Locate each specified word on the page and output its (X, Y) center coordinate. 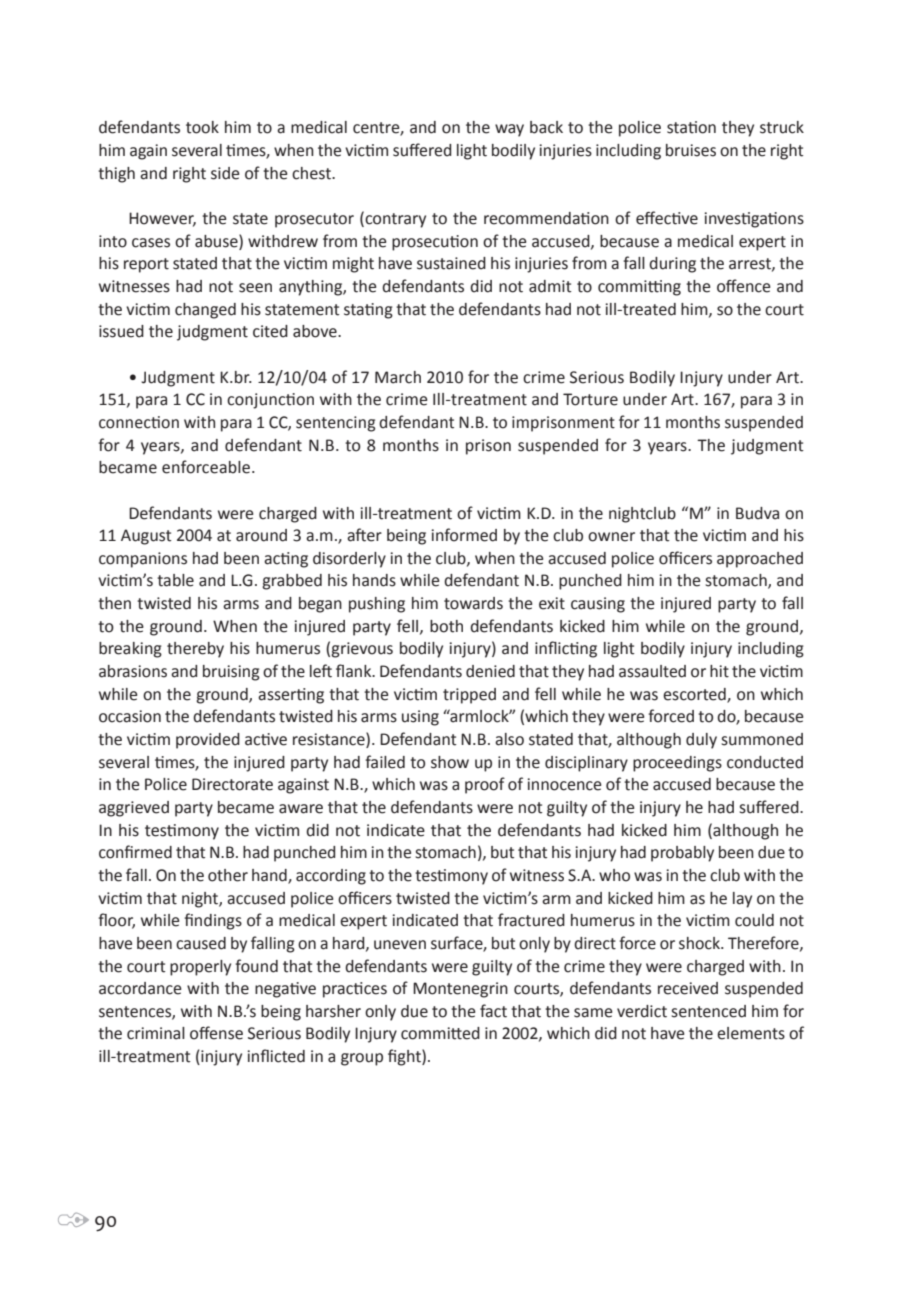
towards (473, 603)
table (175, 580)
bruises (691, 150)
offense (216, 1033)
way (509, 130)
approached (760, 560)
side (225, 173)
